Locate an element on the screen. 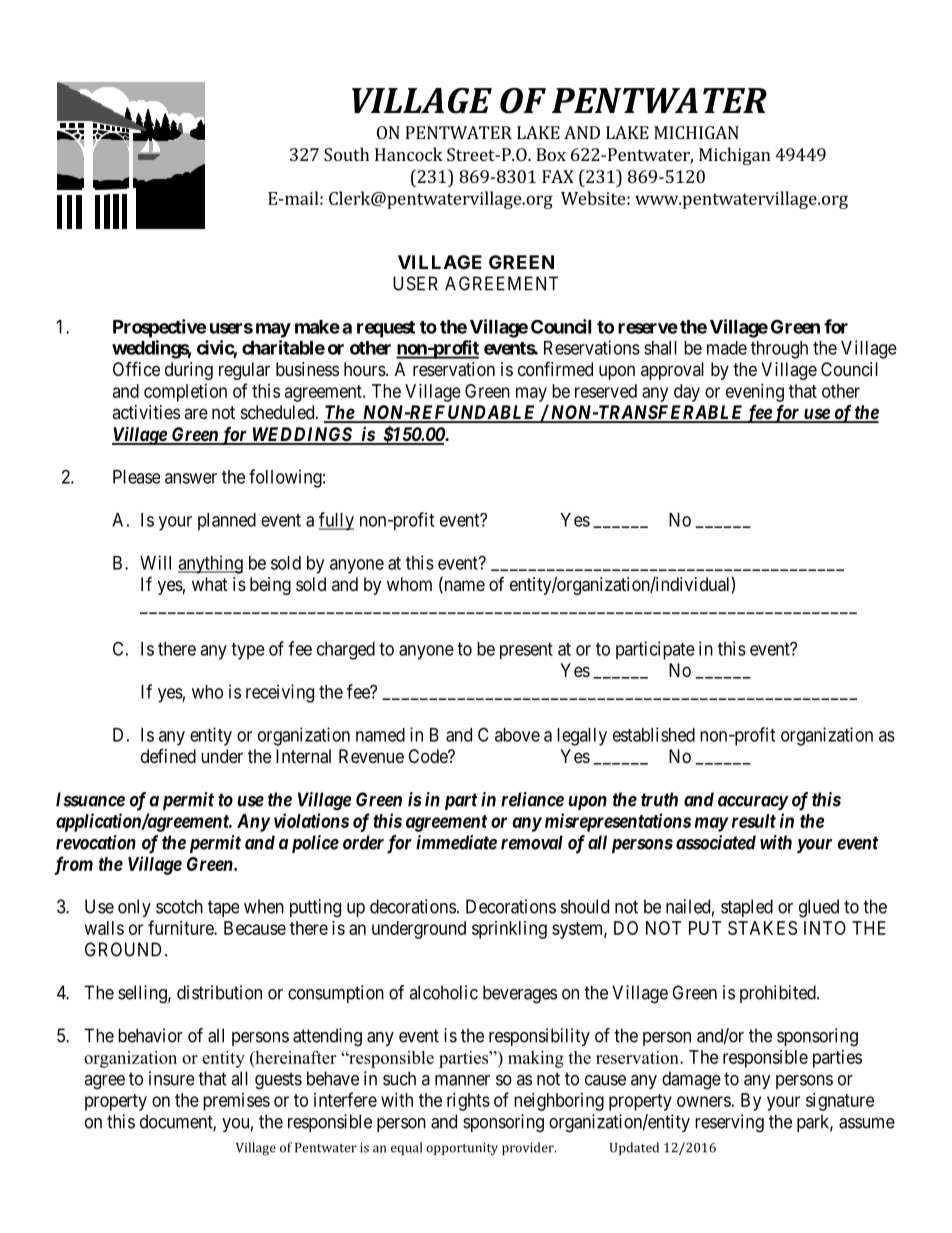  STAKES is located at coordinates (762, 928).
